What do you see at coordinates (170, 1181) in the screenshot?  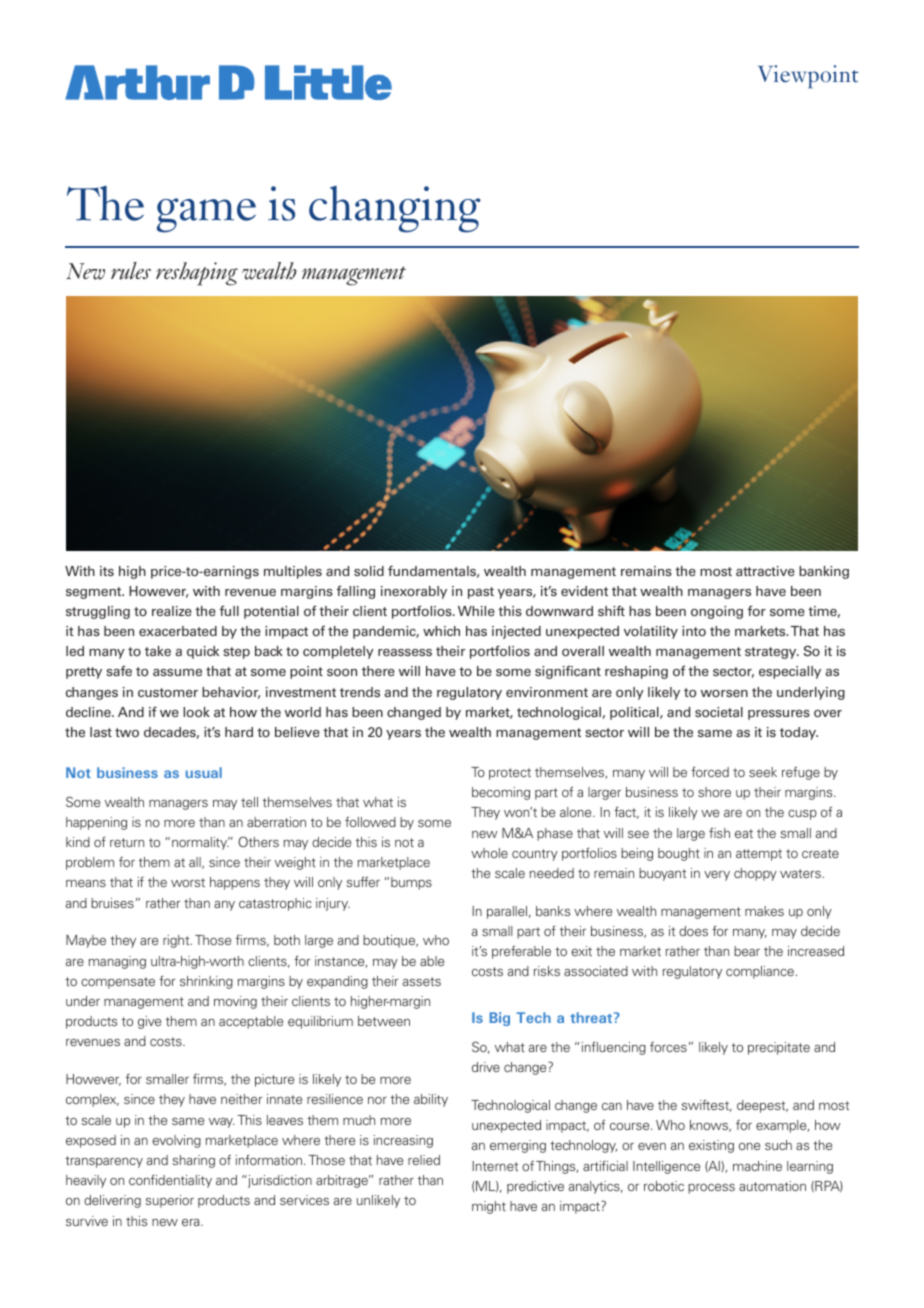 I see `confidentiality` at bounding box center [170, 1181].
